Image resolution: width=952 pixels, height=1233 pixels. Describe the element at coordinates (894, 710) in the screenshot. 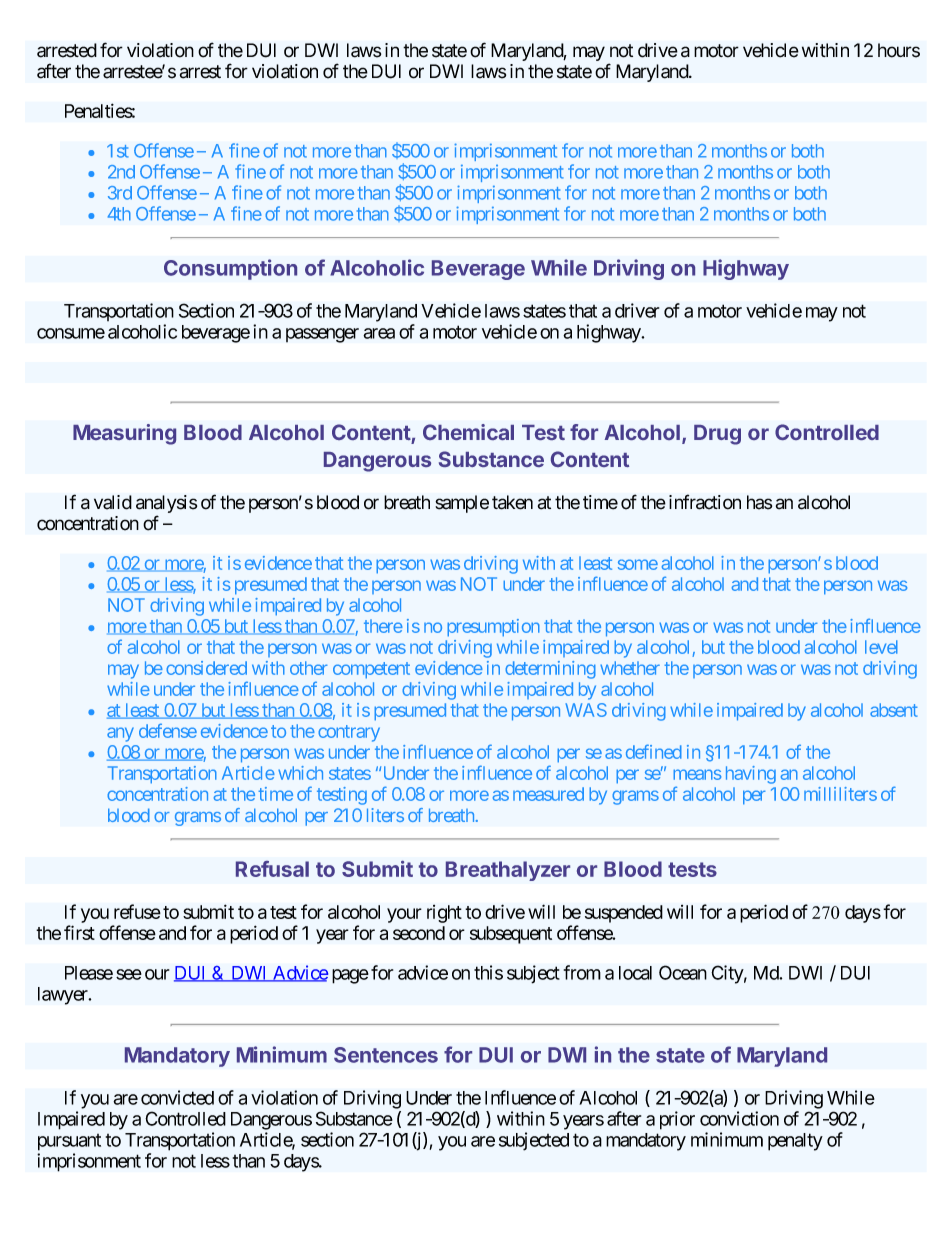

I see `absent` at that location.
